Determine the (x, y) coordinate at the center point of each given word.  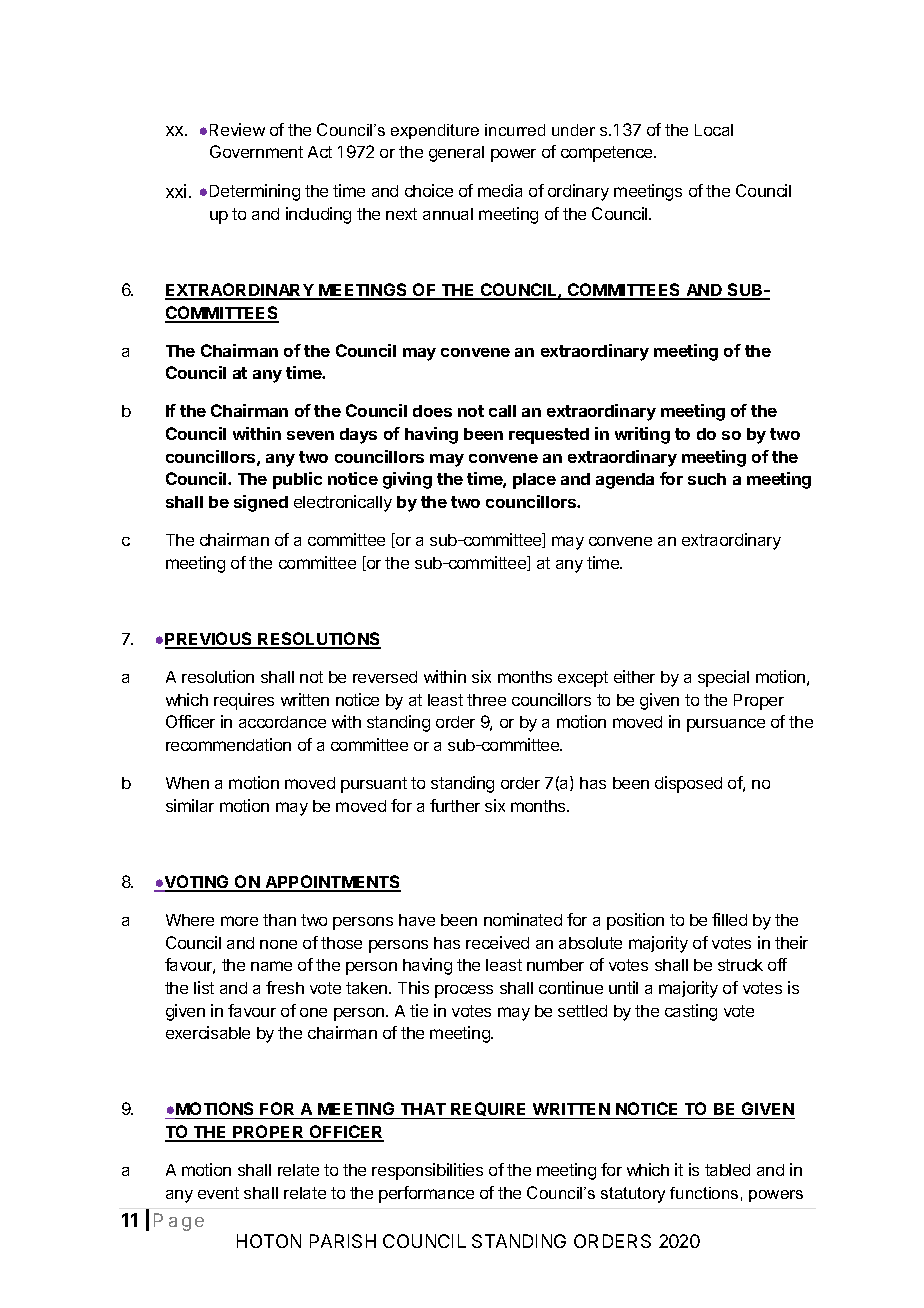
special (723, 678)
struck (740, 965)
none (278, 944)
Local (714, 130)
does (432, 411)
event (218, 1193)
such (707, 479)
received (497, 942)
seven (310, 435)
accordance (282, 722)
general (456, 154)
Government (256, 151)
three (486, 700)
